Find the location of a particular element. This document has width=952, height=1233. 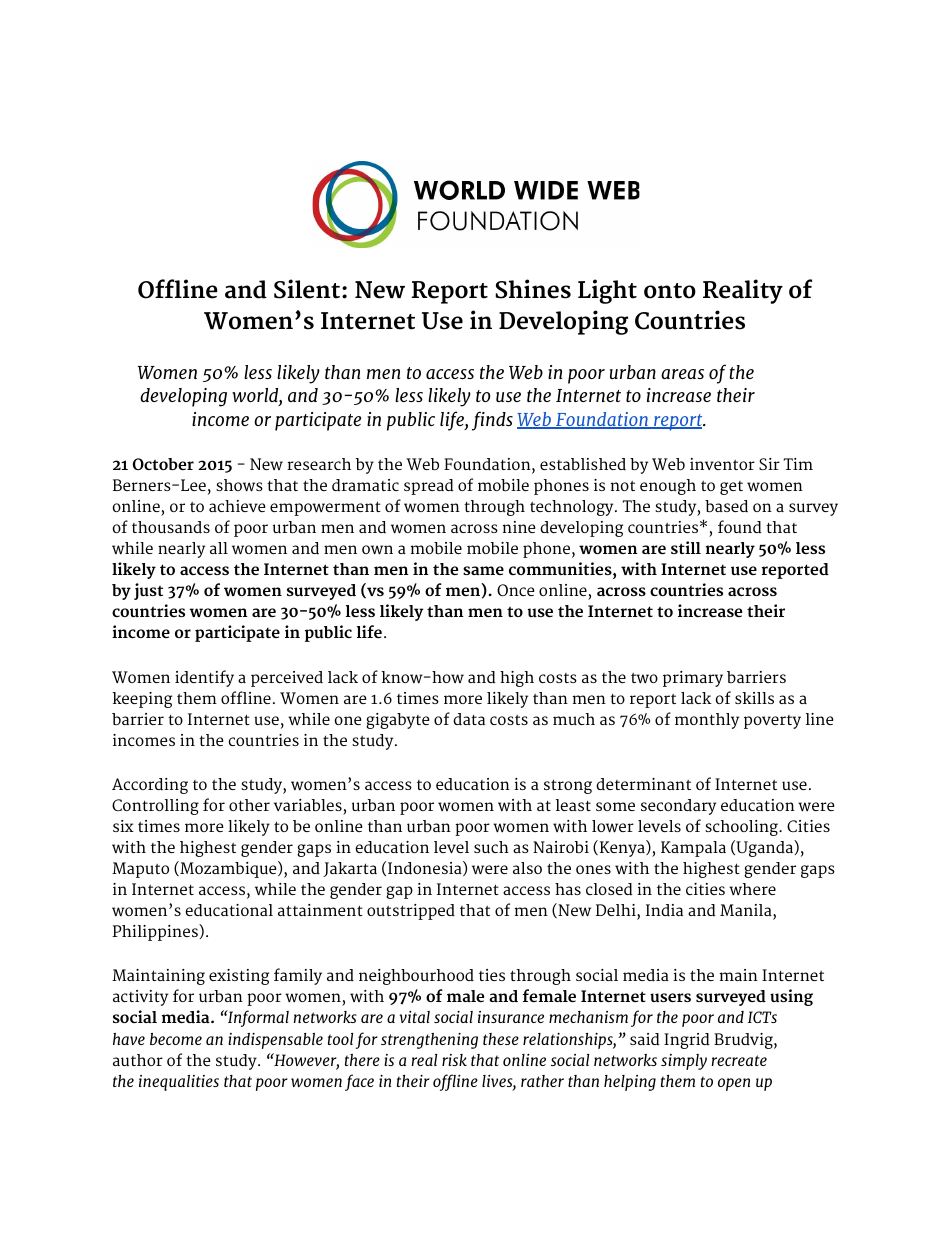

onto is located at coordinates (670, 291).
